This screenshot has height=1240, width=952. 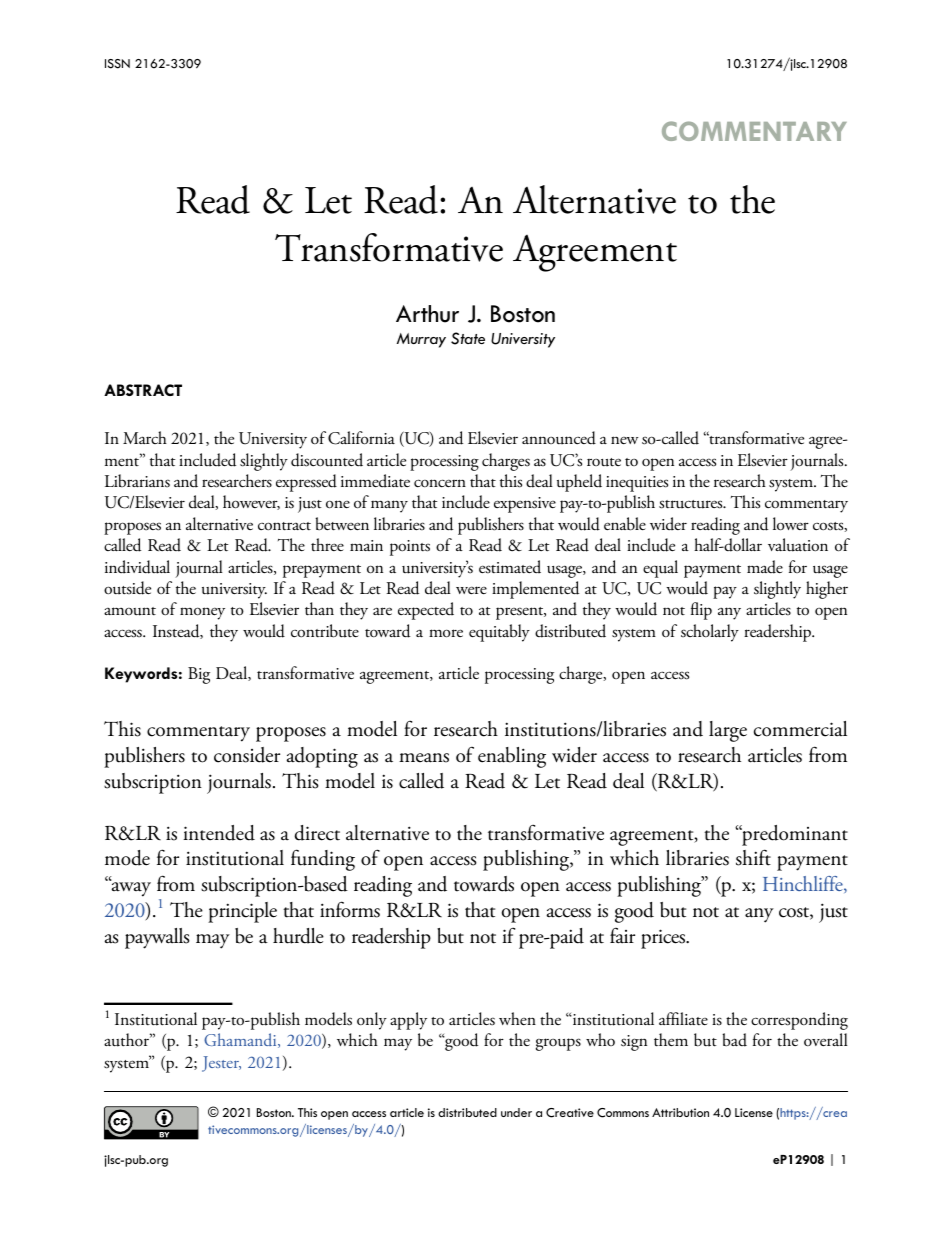 What do you see at coordinates (440, 483) in the screenshot?
I see `concern` at bounding box center [440, 483].
